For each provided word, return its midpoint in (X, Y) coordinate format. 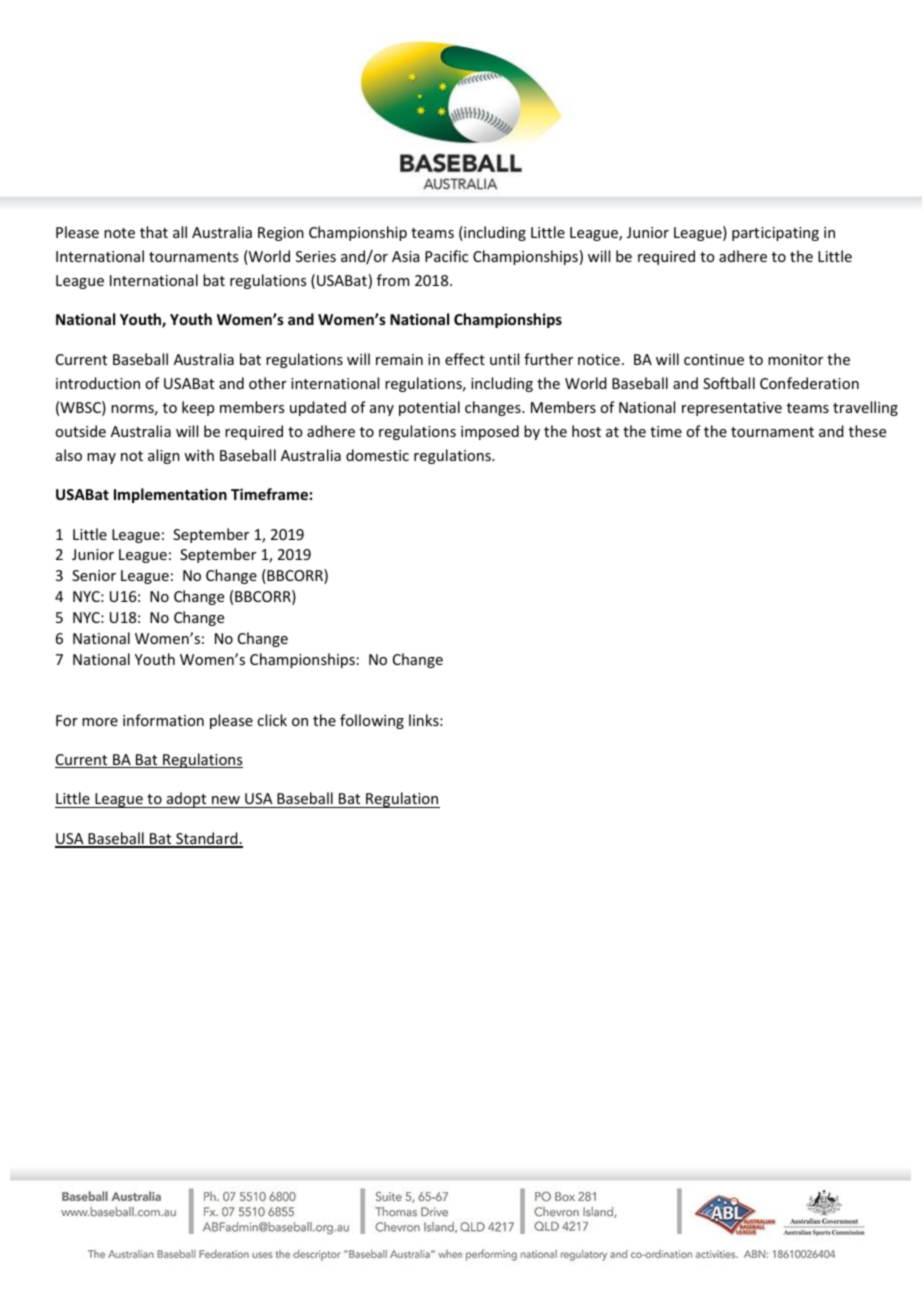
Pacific (446, 256)
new (226, 802)
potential (429, 408)
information (163, 720)
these (867, 431)
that (154, 232)
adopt (186, 800)
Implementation (170, 495)
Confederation (809, 383)
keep (198, 408)
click (272, 720)
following (372, 721)
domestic (377, 455)
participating (775, 234)
